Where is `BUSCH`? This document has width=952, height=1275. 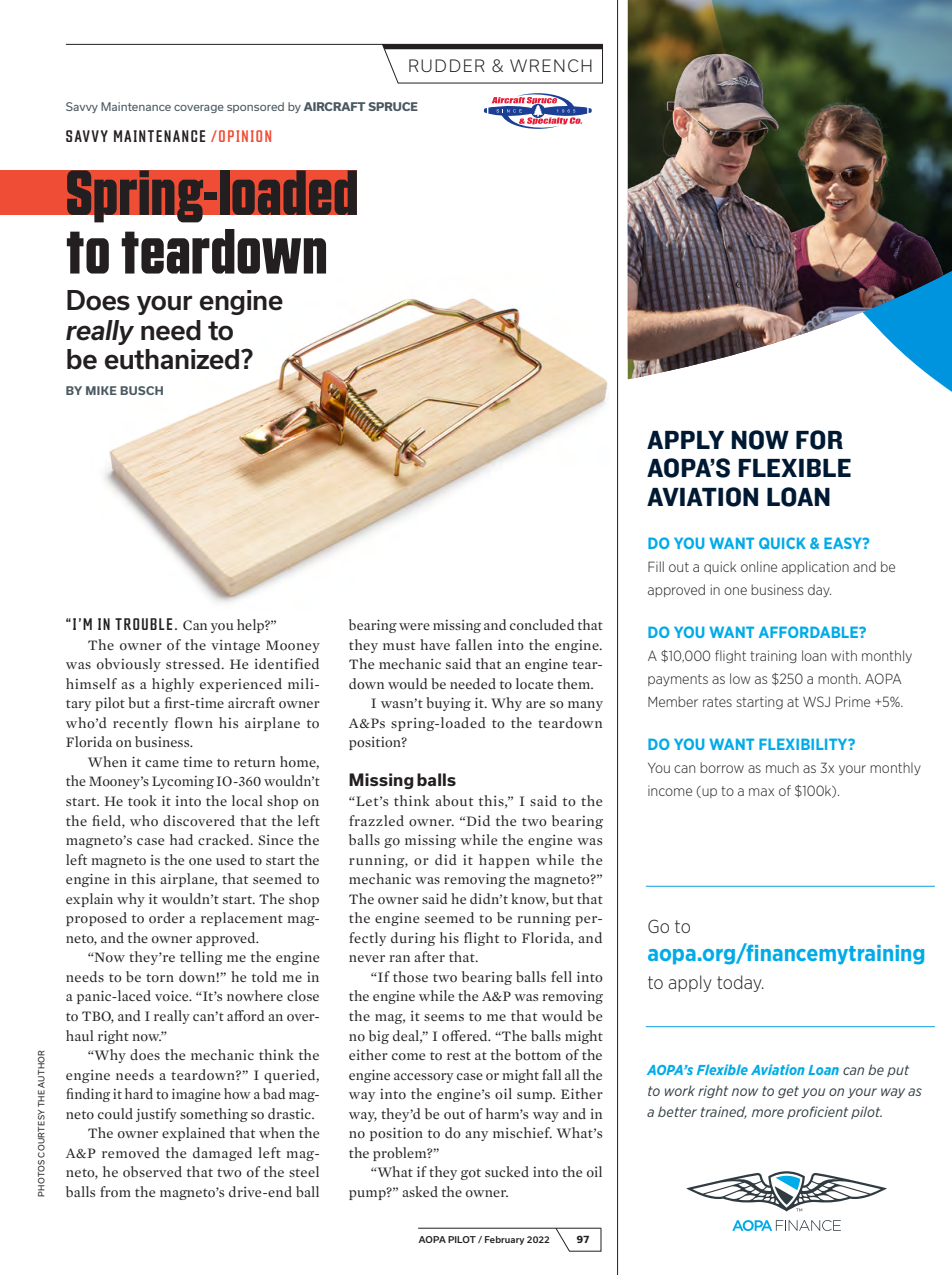
BUSCH is located at coordinates (141, 390).
